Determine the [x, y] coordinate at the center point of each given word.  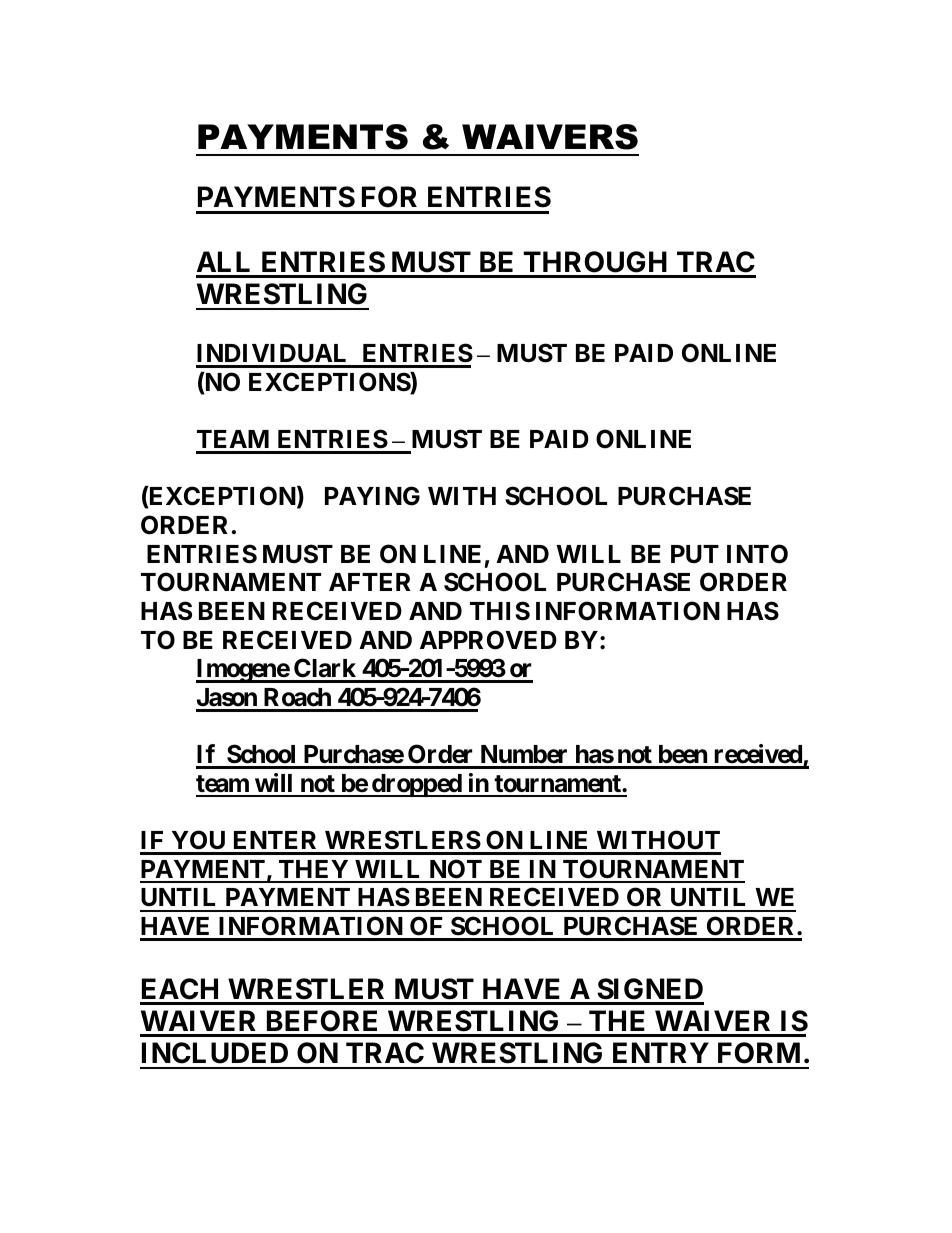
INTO [757, 554]
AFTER [370, 582]
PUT [695, 554]
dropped [416, 785]
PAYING [372, 496]
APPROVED [488, 640]
